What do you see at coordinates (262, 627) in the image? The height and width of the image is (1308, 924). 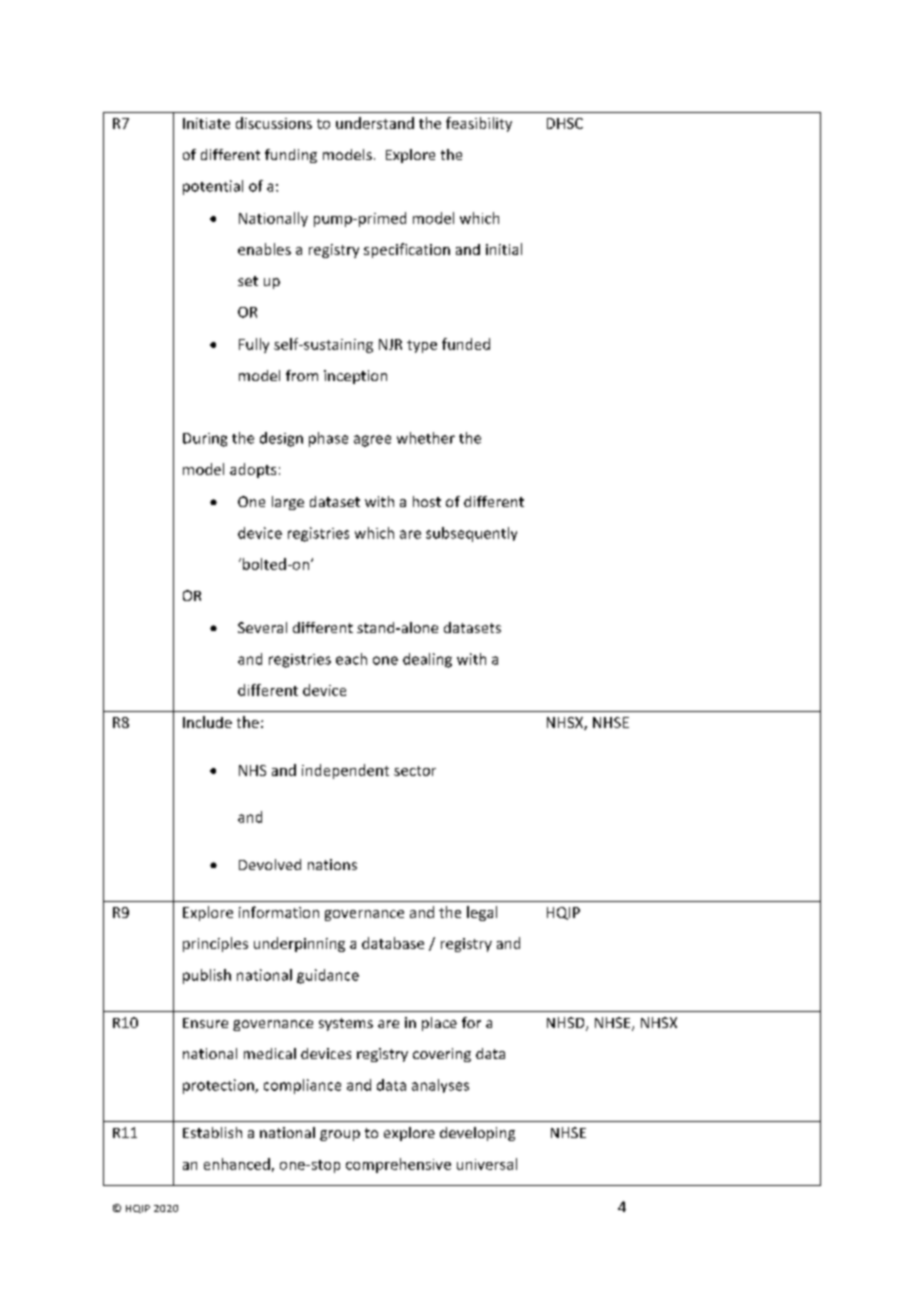 I see `Several` at bounding box center [262, 627].
